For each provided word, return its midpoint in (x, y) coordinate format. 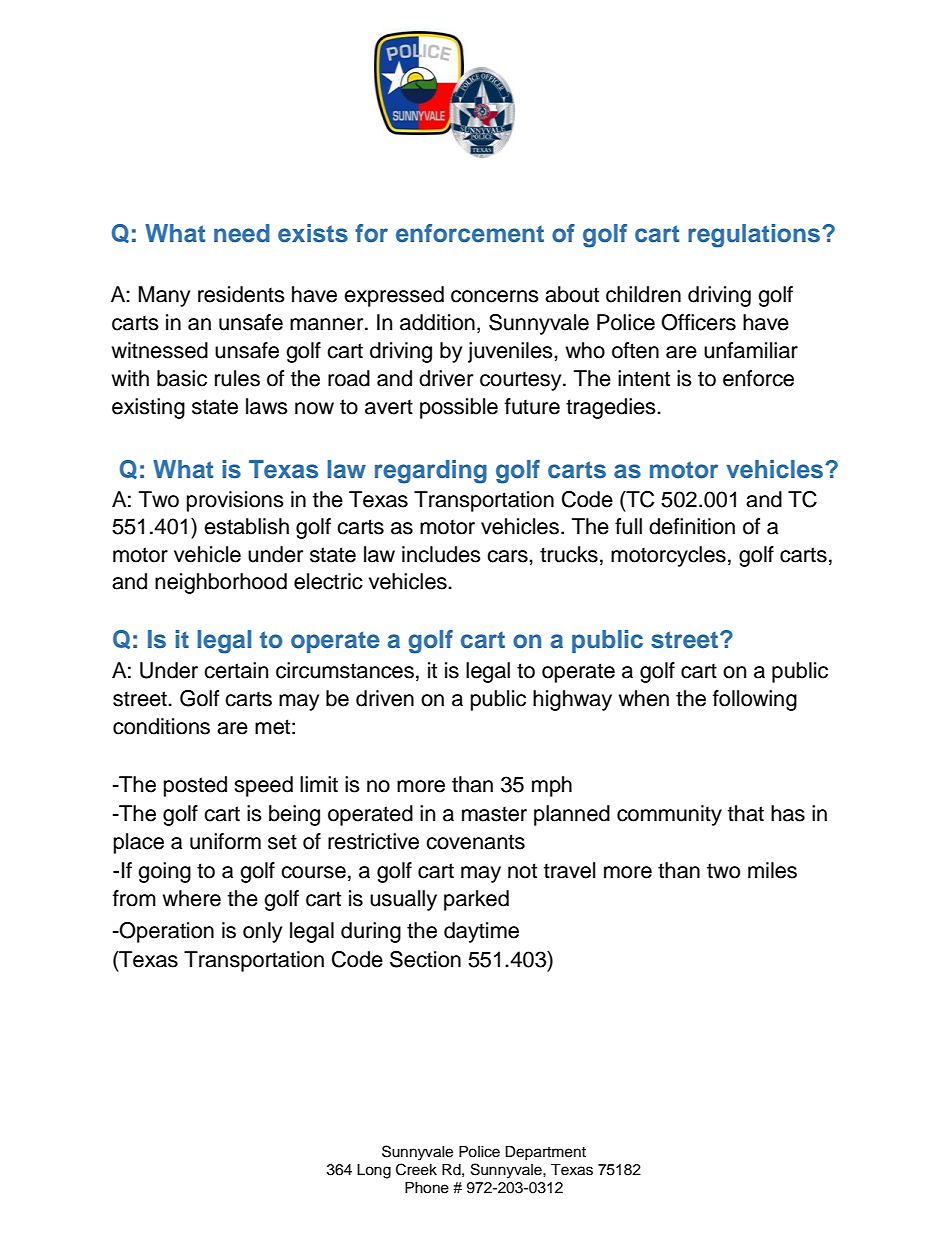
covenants (475, 842)
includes (441, 554)
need (242, 233)
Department (545, 1153)
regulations (755, 236)
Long (374, 1171)
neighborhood (221, 583)
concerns (495, 296)
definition (692, 526)
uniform (225, 841)
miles (772, 870)
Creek (416, 1169)
